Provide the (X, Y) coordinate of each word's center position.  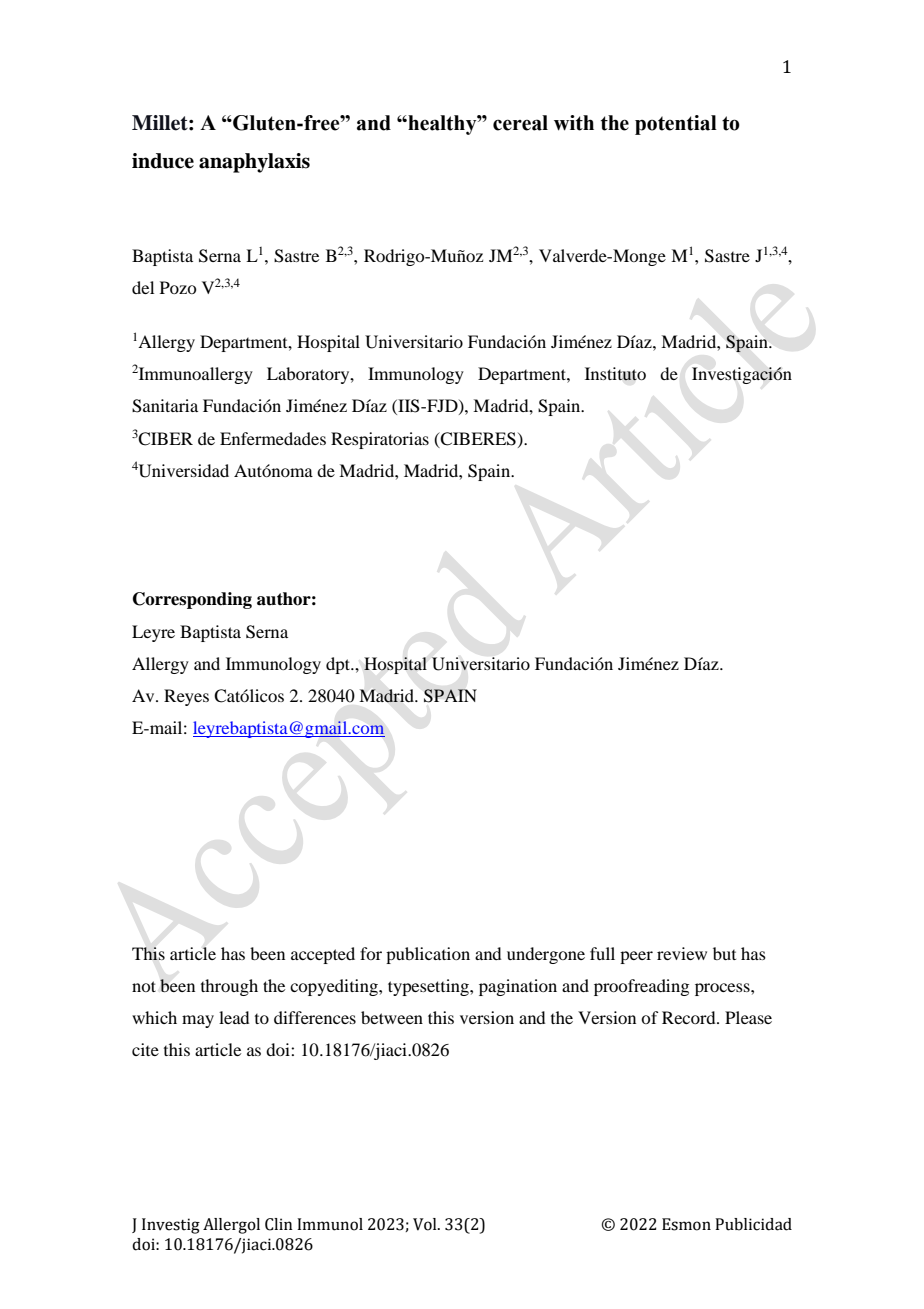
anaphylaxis (254, 163)
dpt (339, 665)
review (682, 953)
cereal (520, 123)
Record (690, 1017)
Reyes (186, 697)
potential (676, 125)
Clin (279, 1224)
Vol (426, 1224)
